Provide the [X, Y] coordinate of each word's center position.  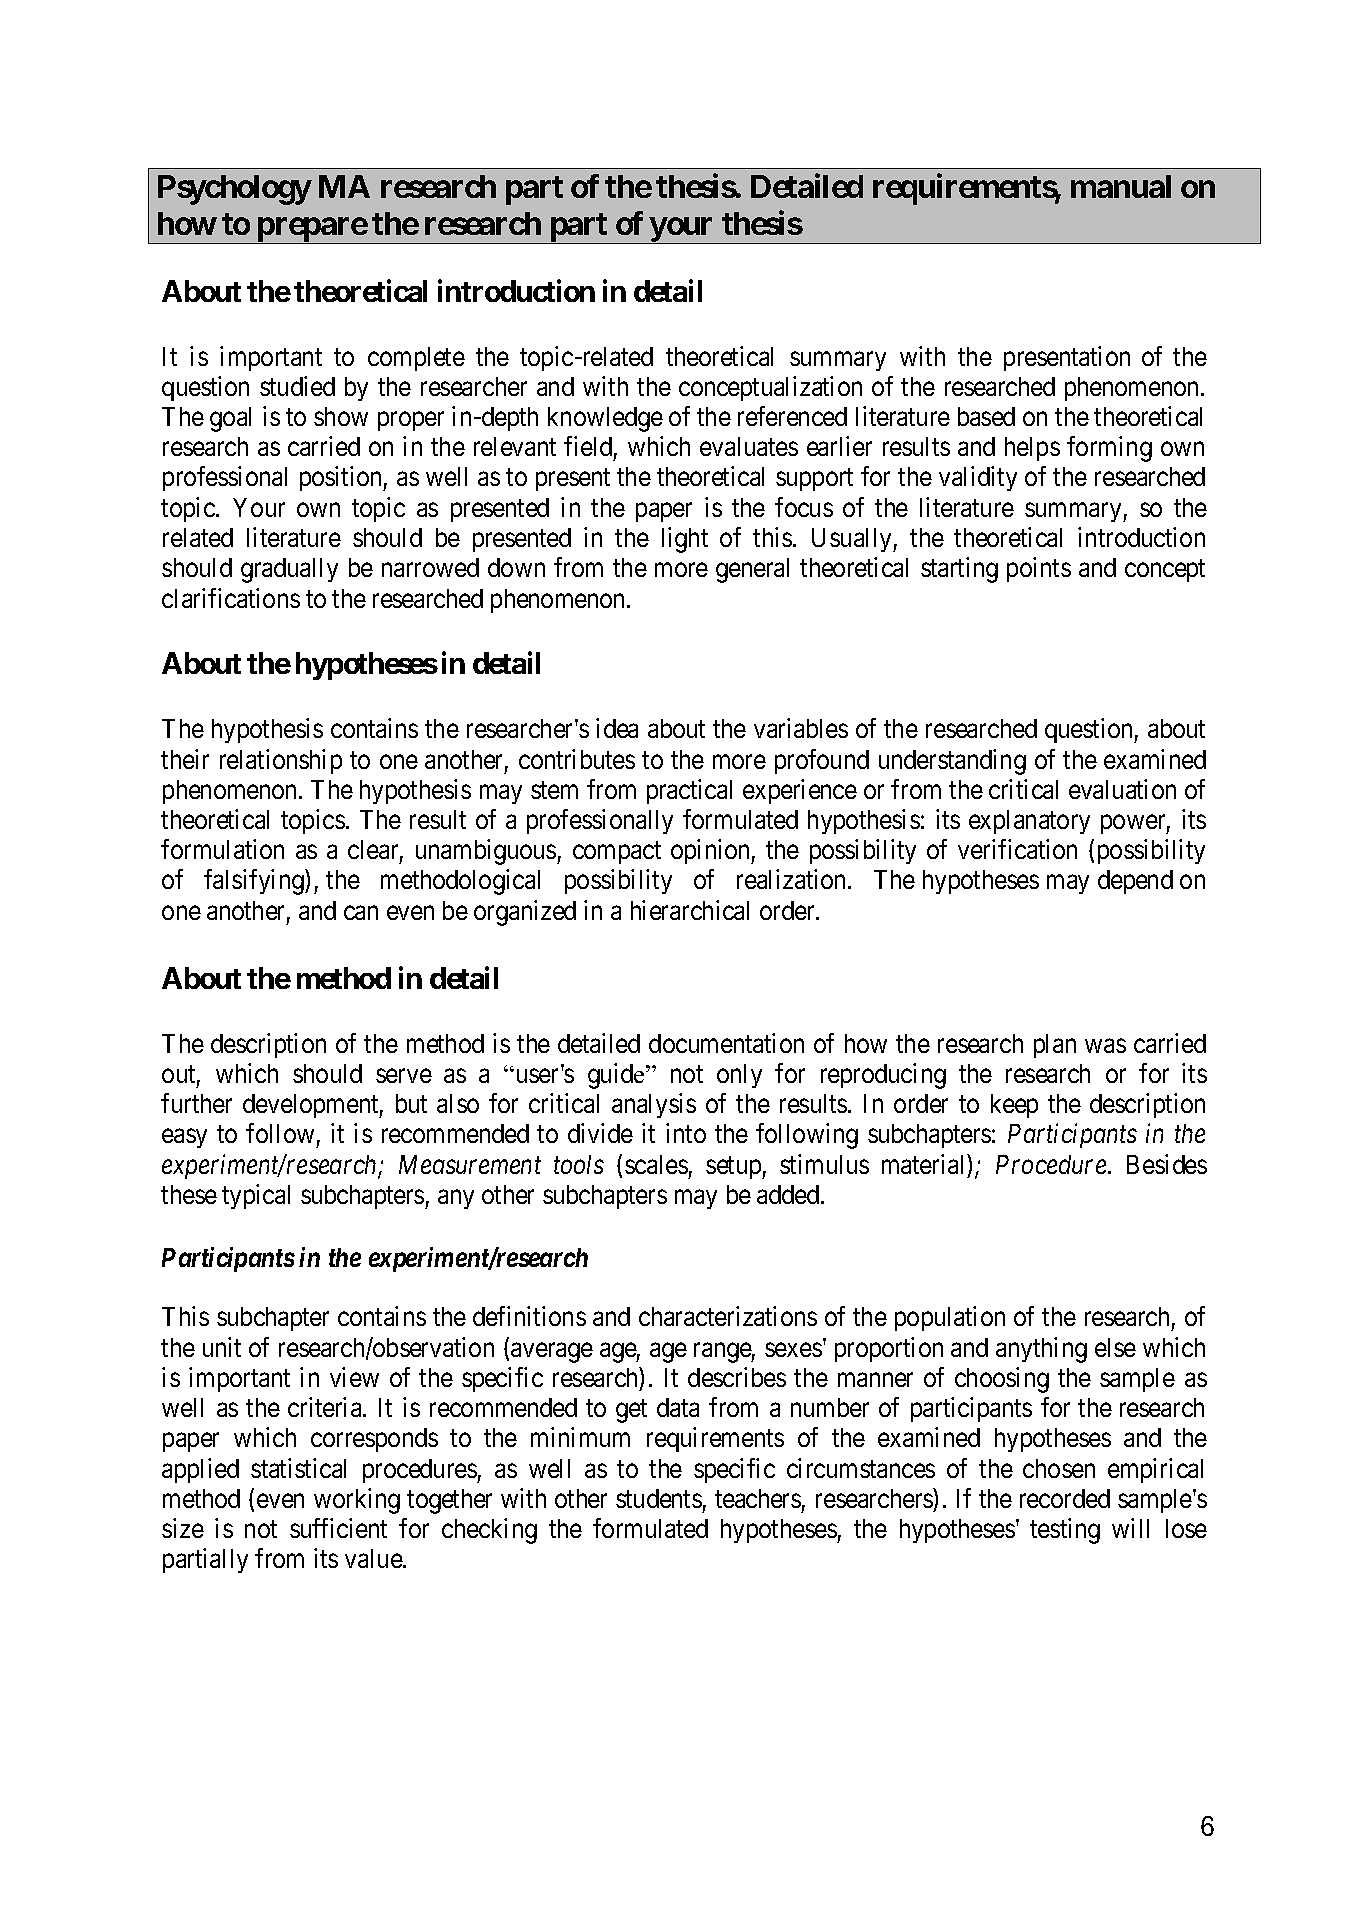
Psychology [234, 190]
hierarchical [690, 910]
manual [1121, 186]
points [1039, 569]
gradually [289, 570]
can [361, 912]
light [685, 540]
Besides [1167, 1164]
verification [1017, 849]
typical [256, 1196]
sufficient [338, 1528]
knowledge [605, 419]
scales [656, 1164]
